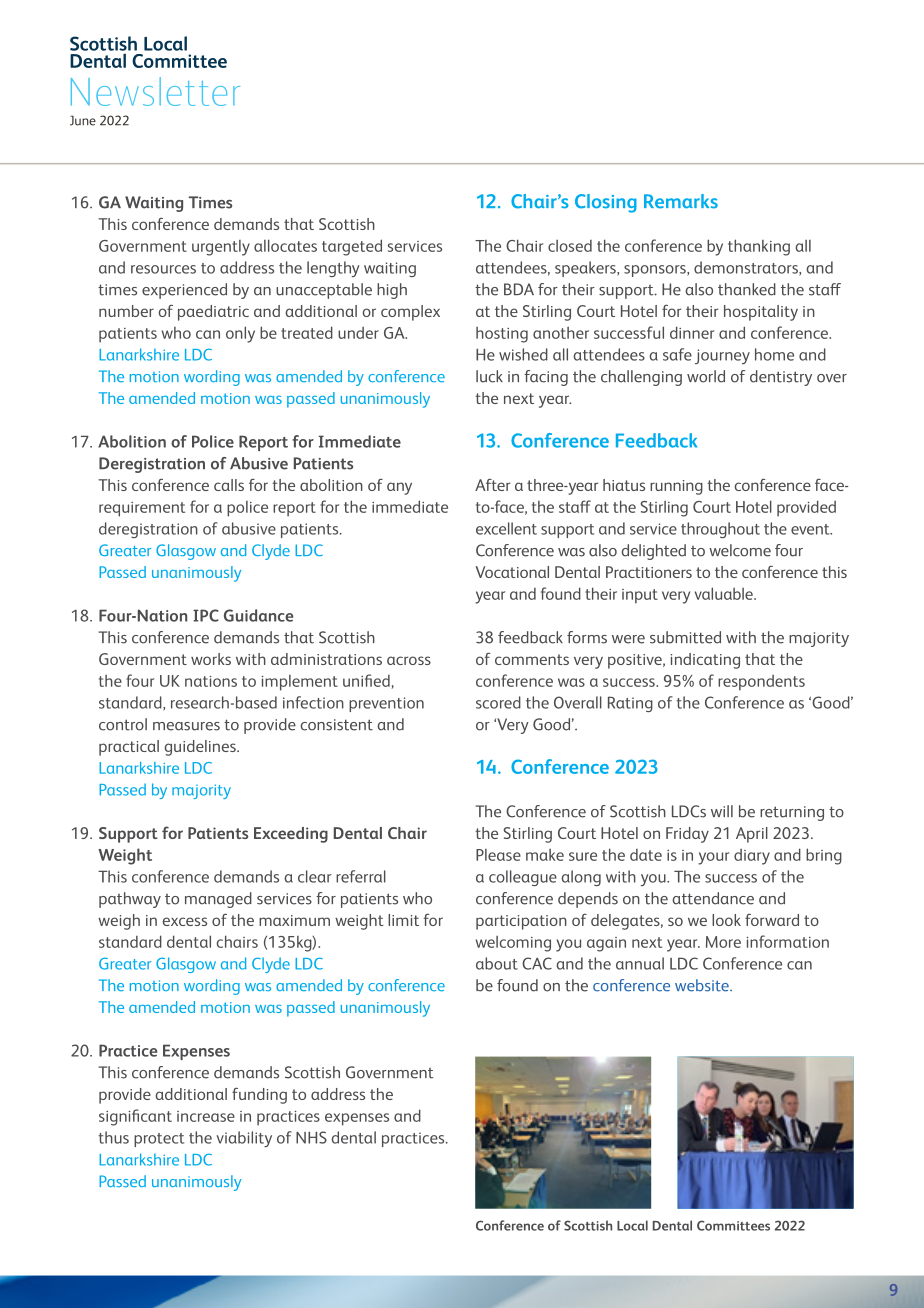 The width and height of the screenshot is (924, 1308). What do you see at coordinates (240, 334) in the screenshot?
I see `only` at bounding box center [240, 334].
